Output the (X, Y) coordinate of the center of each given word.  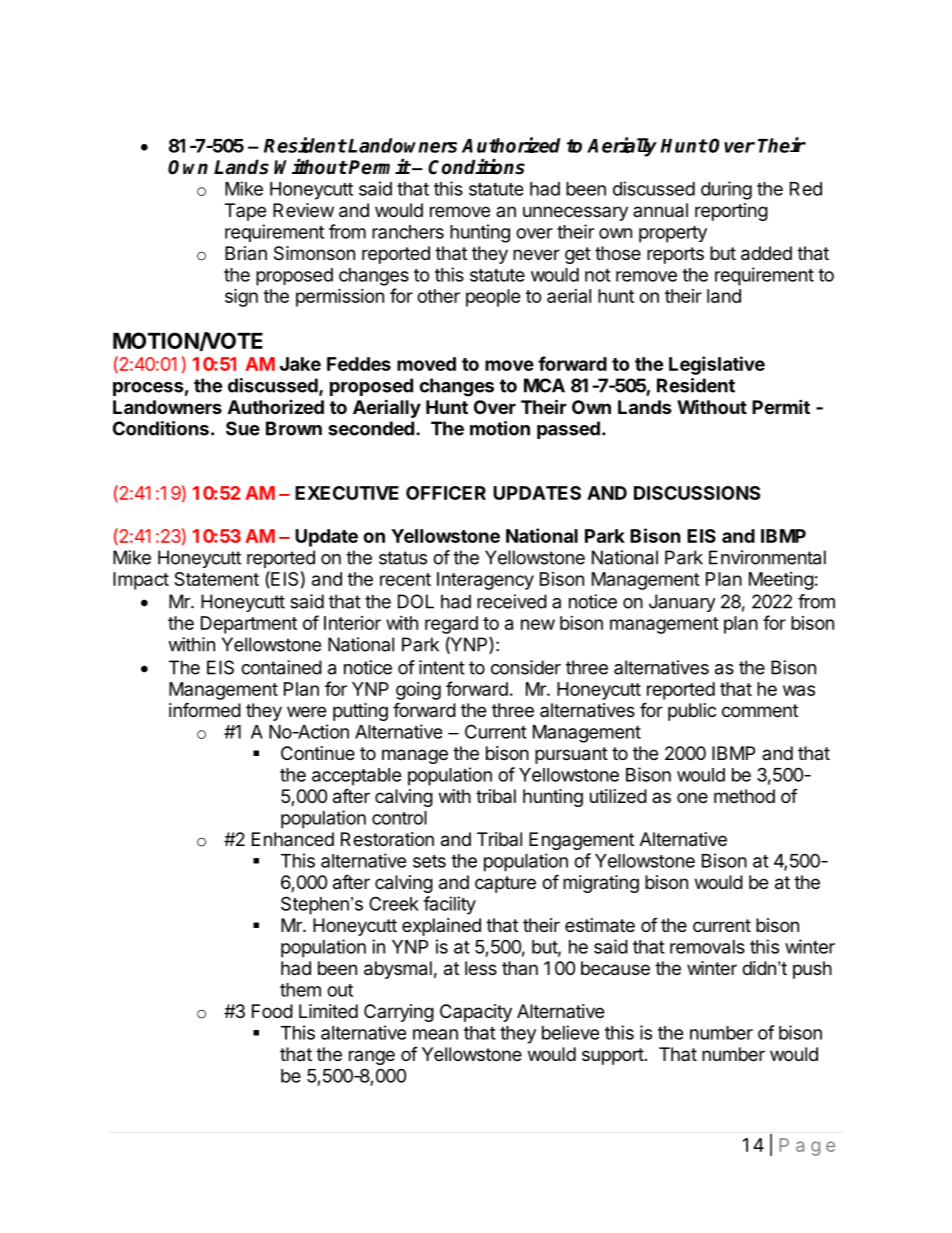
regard (451, 625)
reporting (731, 212)
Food (272, 1011)
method (744, 796)
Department (249, 625)
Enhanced (293, 839)
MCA (544, 385)
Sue (243, 428)
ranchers (408, 232)
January (682, 603)
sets (429, 861)
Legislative (717, 365)
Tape (245, 212)
